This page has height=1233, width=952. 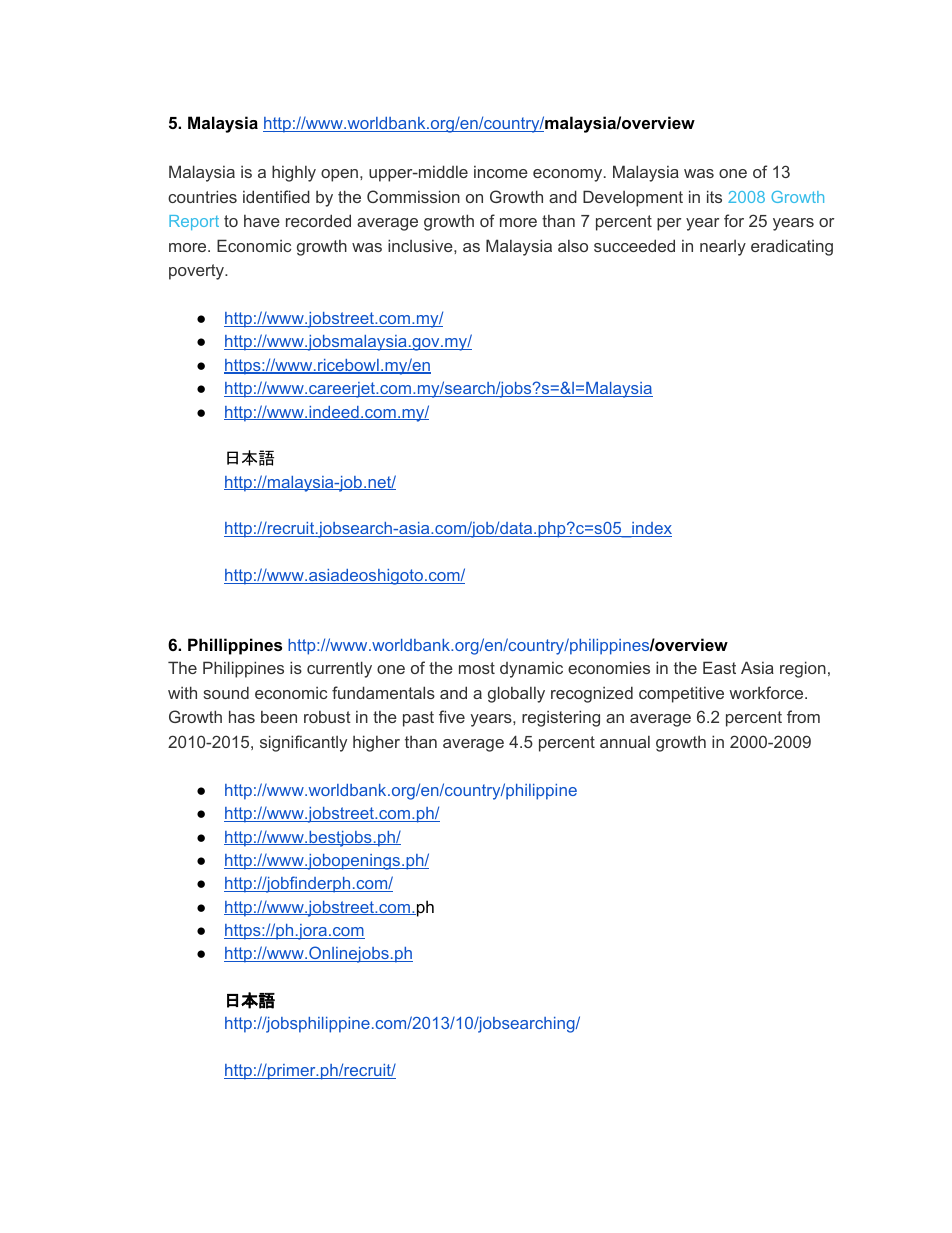 What do you see at coordinates (501, 172) in the page?
I see `income` at bounding box center [501, 172].
